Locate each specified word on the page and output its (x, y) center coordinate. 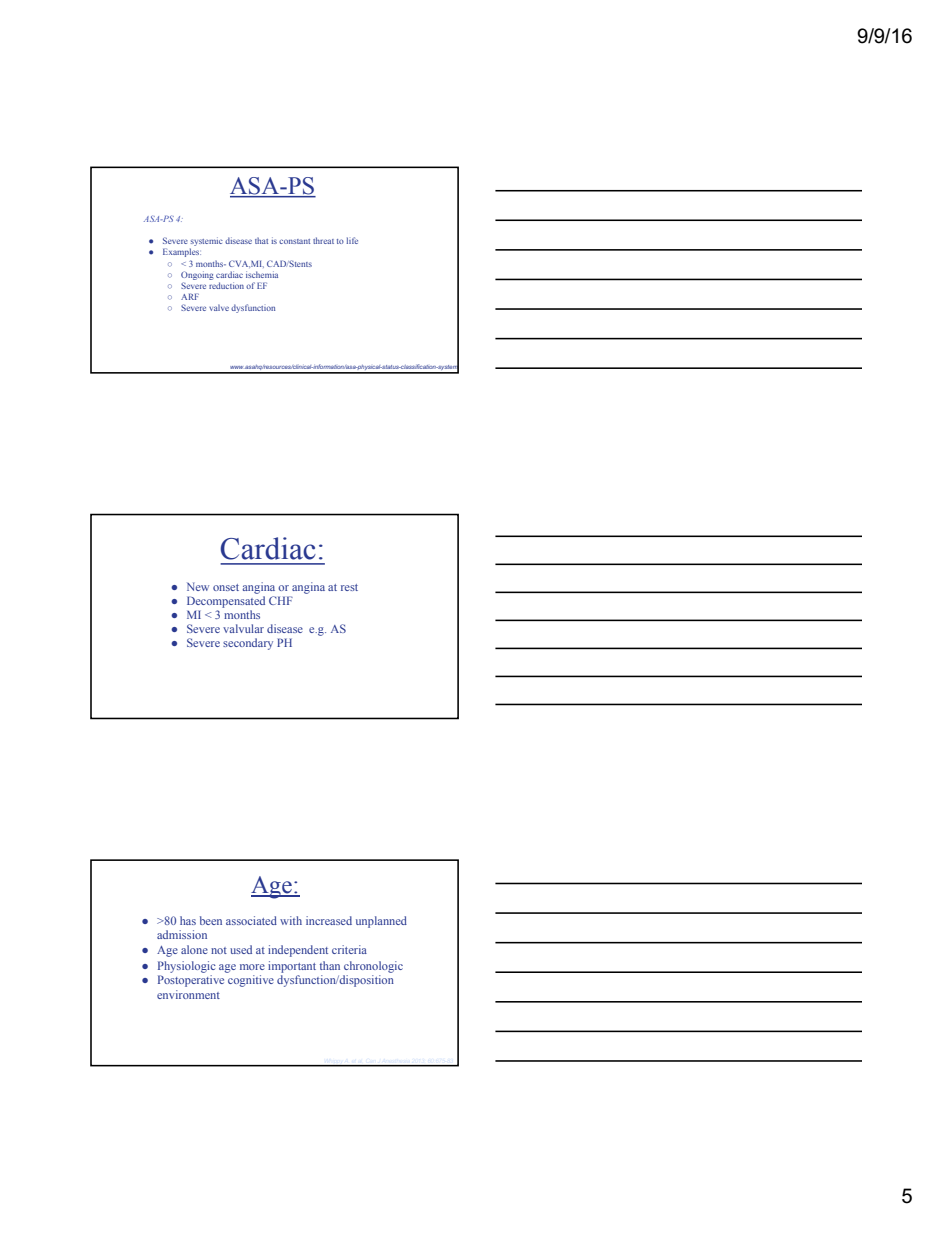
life (352, 240)
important (292, 967)
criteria (349, 949)
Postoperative (191, 981)
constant (294, 241)
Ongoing (197, 275)
